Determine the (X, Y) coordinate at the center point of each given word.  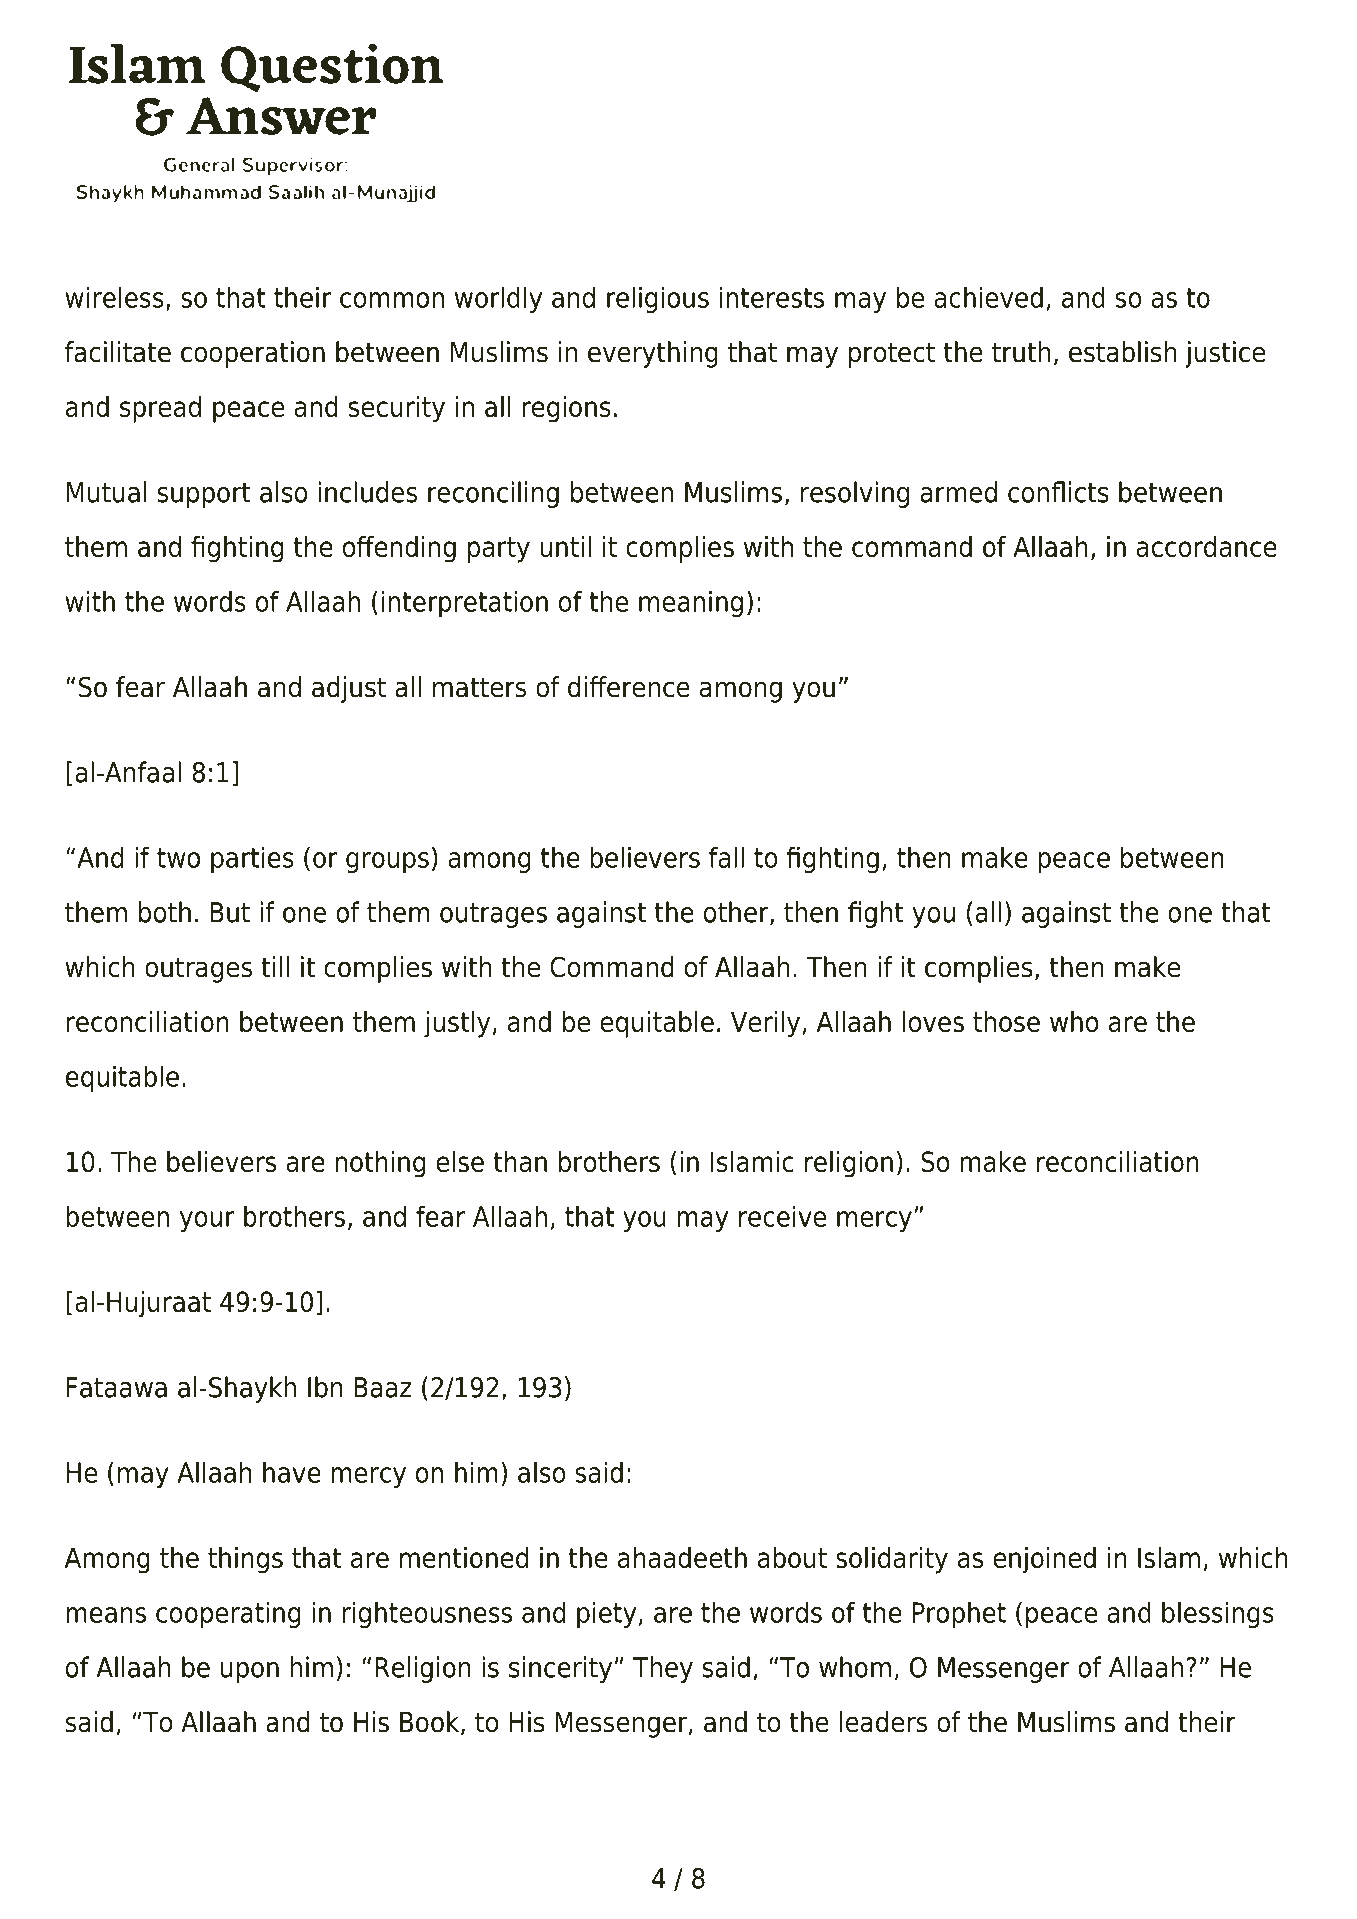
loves (933, 1021)
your (207, 1221)
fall (726, 857)
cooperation (253, 354)
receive (782, 1216)
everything (653, 354)
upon (250, 1672)
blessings (1218, 1615)
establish (1123, 352)
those (1006, 1021)
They (663, 1669)
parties (252, 860)
